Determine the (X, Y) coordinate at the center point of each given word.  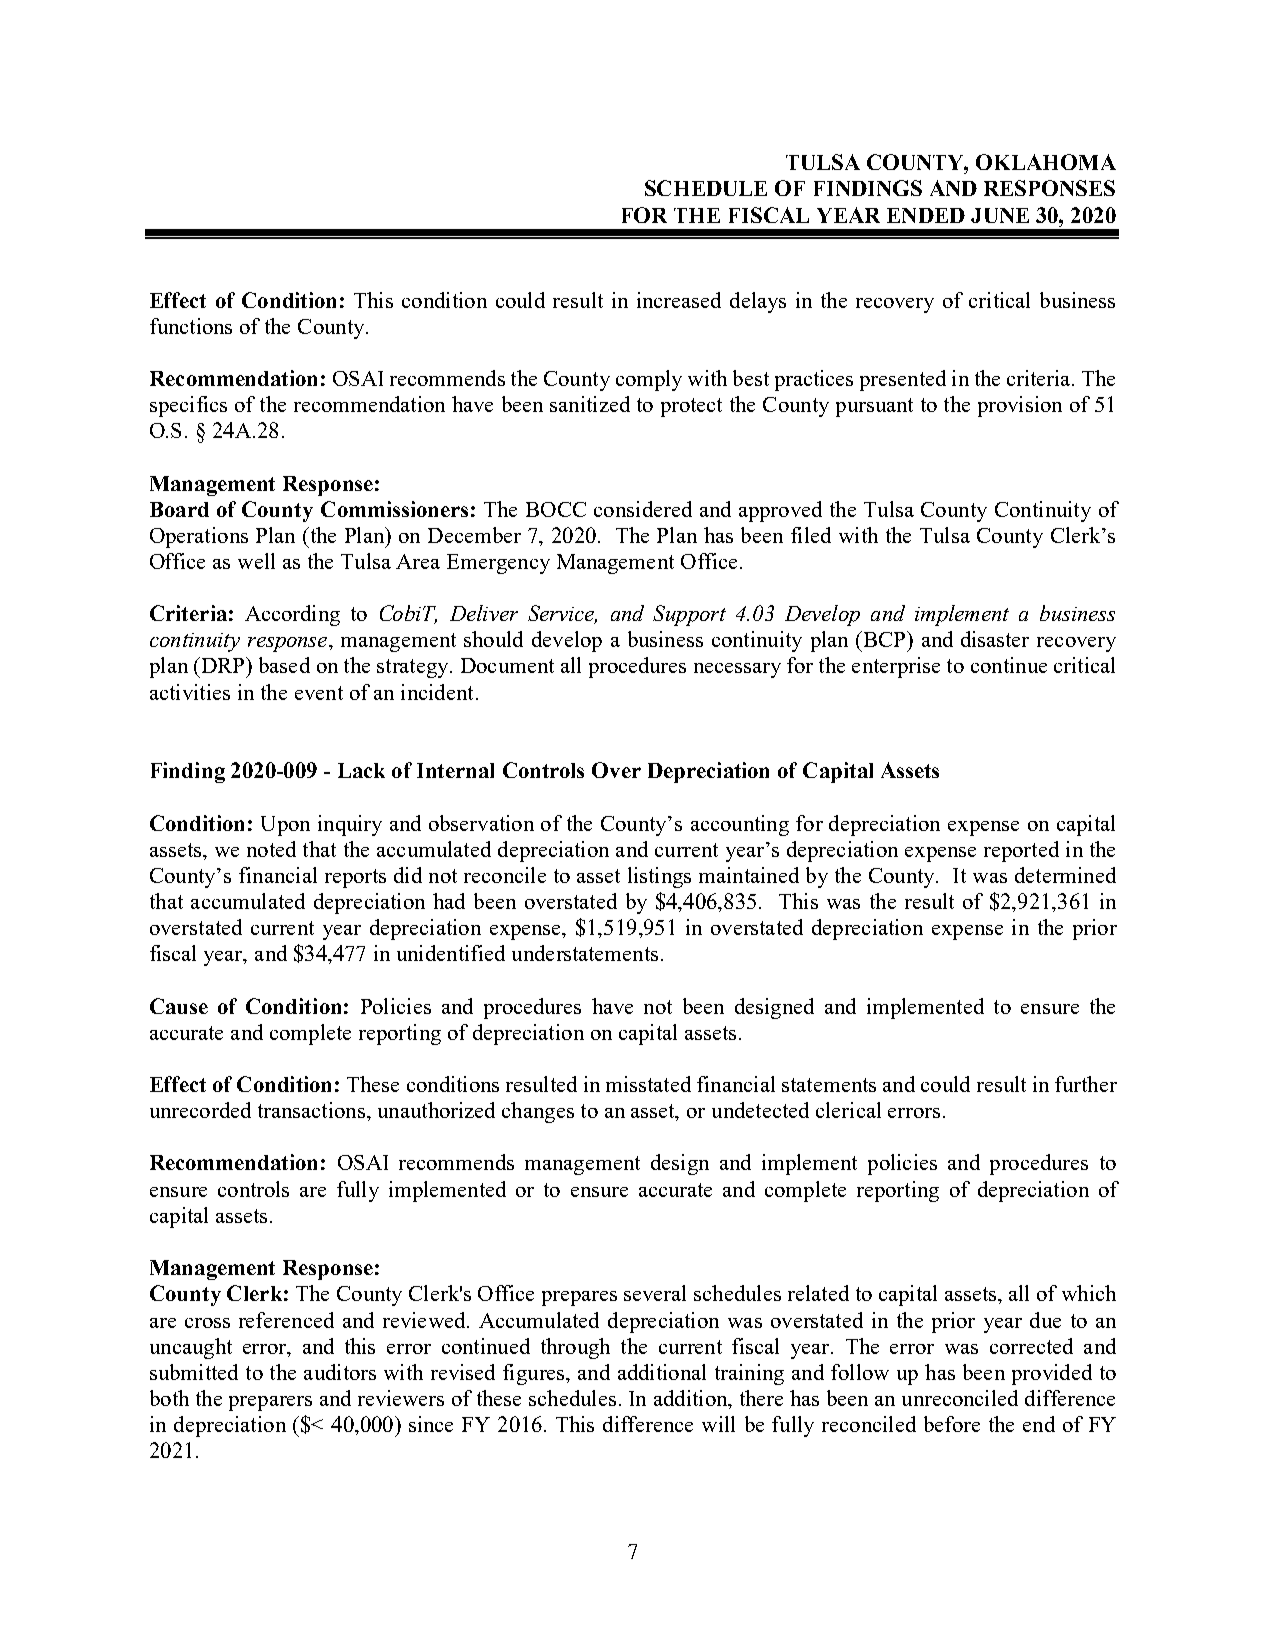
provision (1020, 406)
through (575, 1348)
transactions (311, 1110)
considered (643, 509)
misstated (648, 1084)
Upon (285, 826)
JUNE (1000, 215)
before (952, 1424)
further (1086, 1084)
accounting (740, 825)
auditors (340, 1372)
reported (1021, 851)
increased (679, 300)
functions (191, 326)
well (256, 561)
